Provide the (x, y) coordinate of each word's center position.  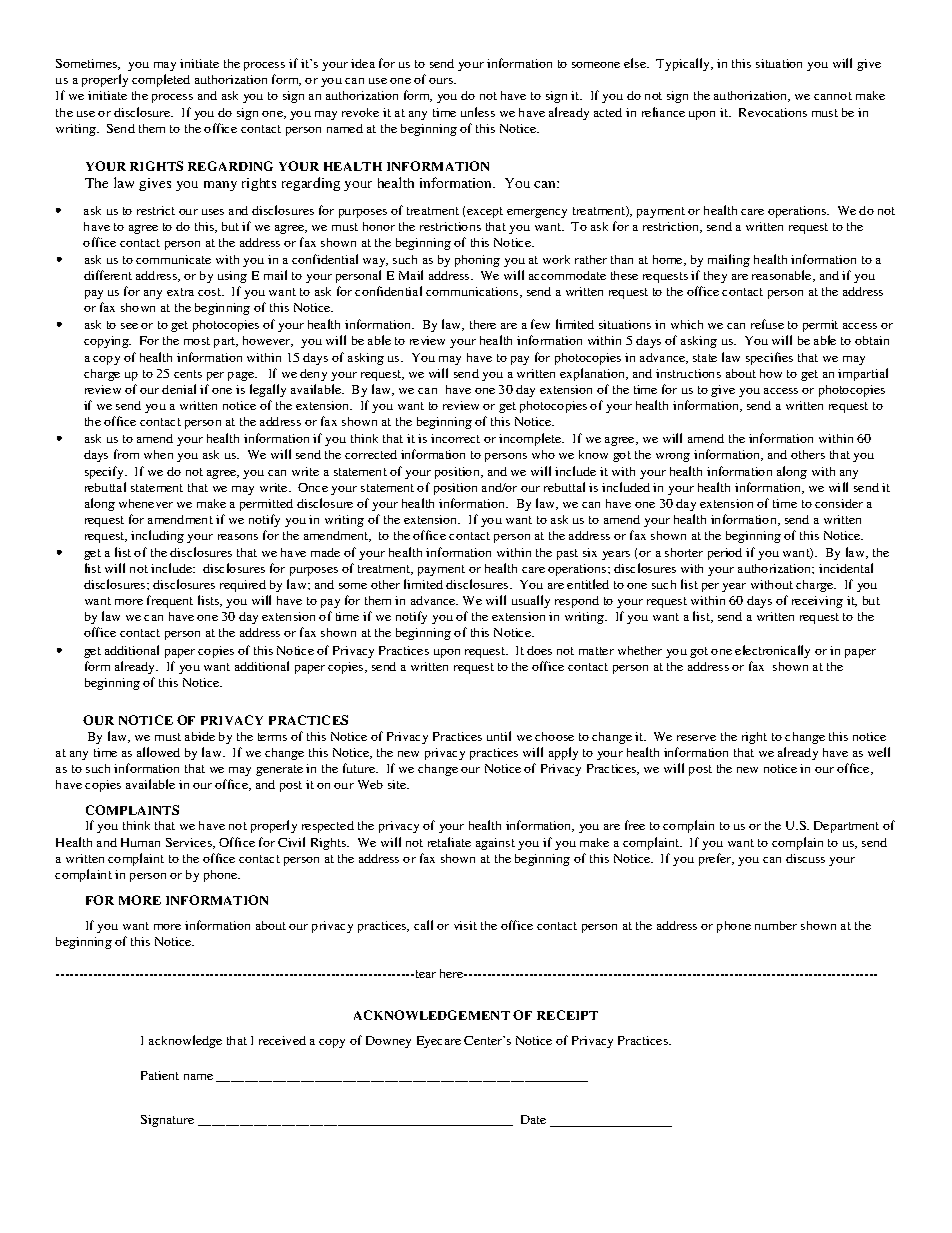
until (499, 736)
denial (179, 389)
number (776, 925)
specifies (769, 358)
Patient (160, 1075)
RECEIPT (567, 1015)
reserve (696, 738)
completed (161, 80)
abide (200, 736)
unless (478, 112)
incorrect (455, 438)
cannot (833, 96)
